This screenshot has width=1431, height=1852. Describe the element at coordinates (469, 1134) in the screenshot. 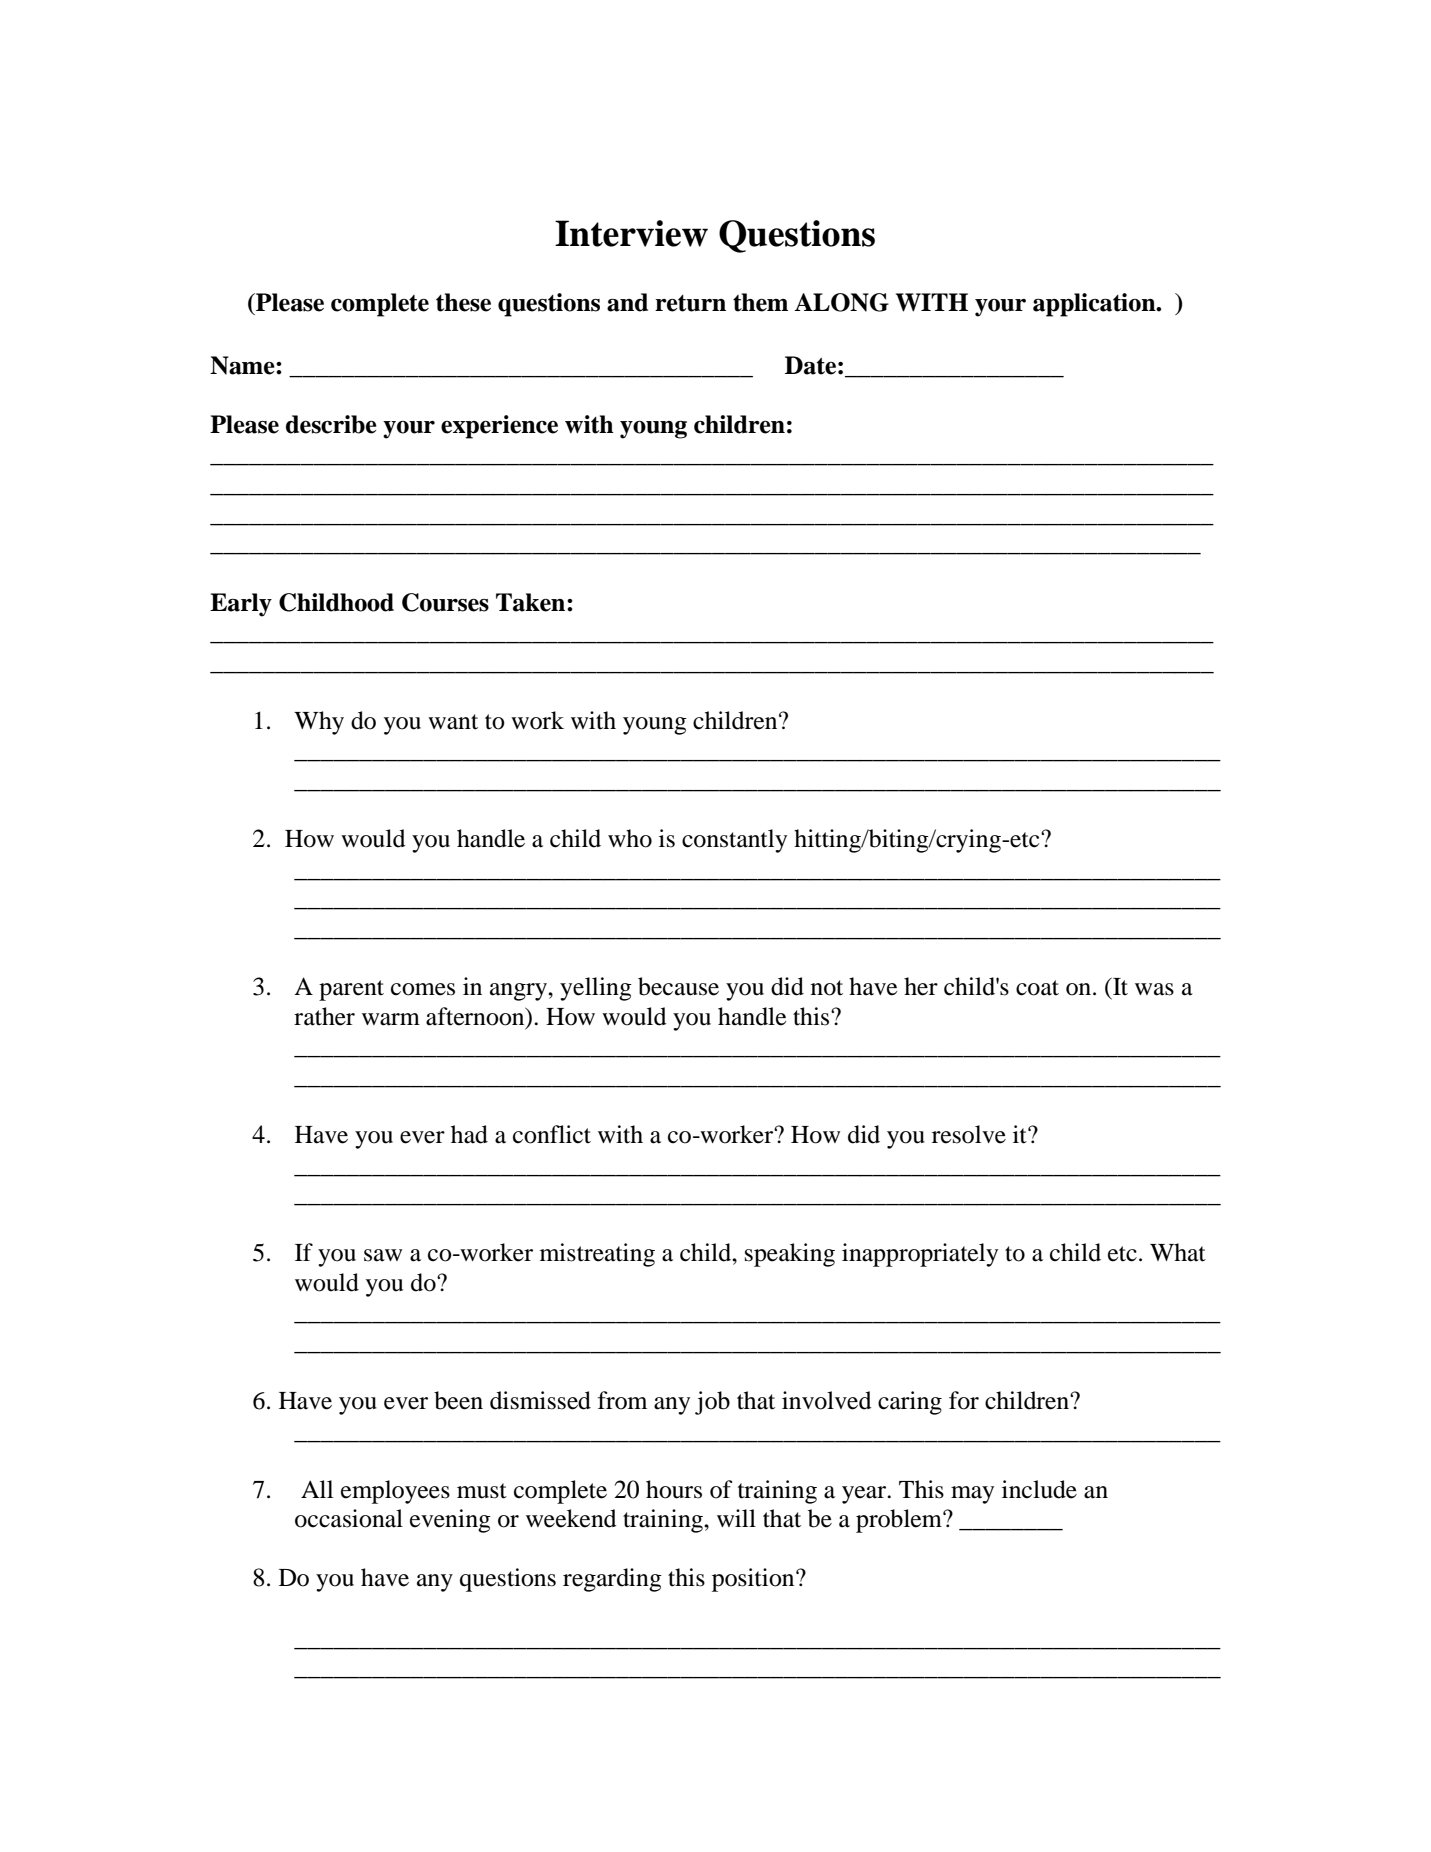

I see `had` at that location.
